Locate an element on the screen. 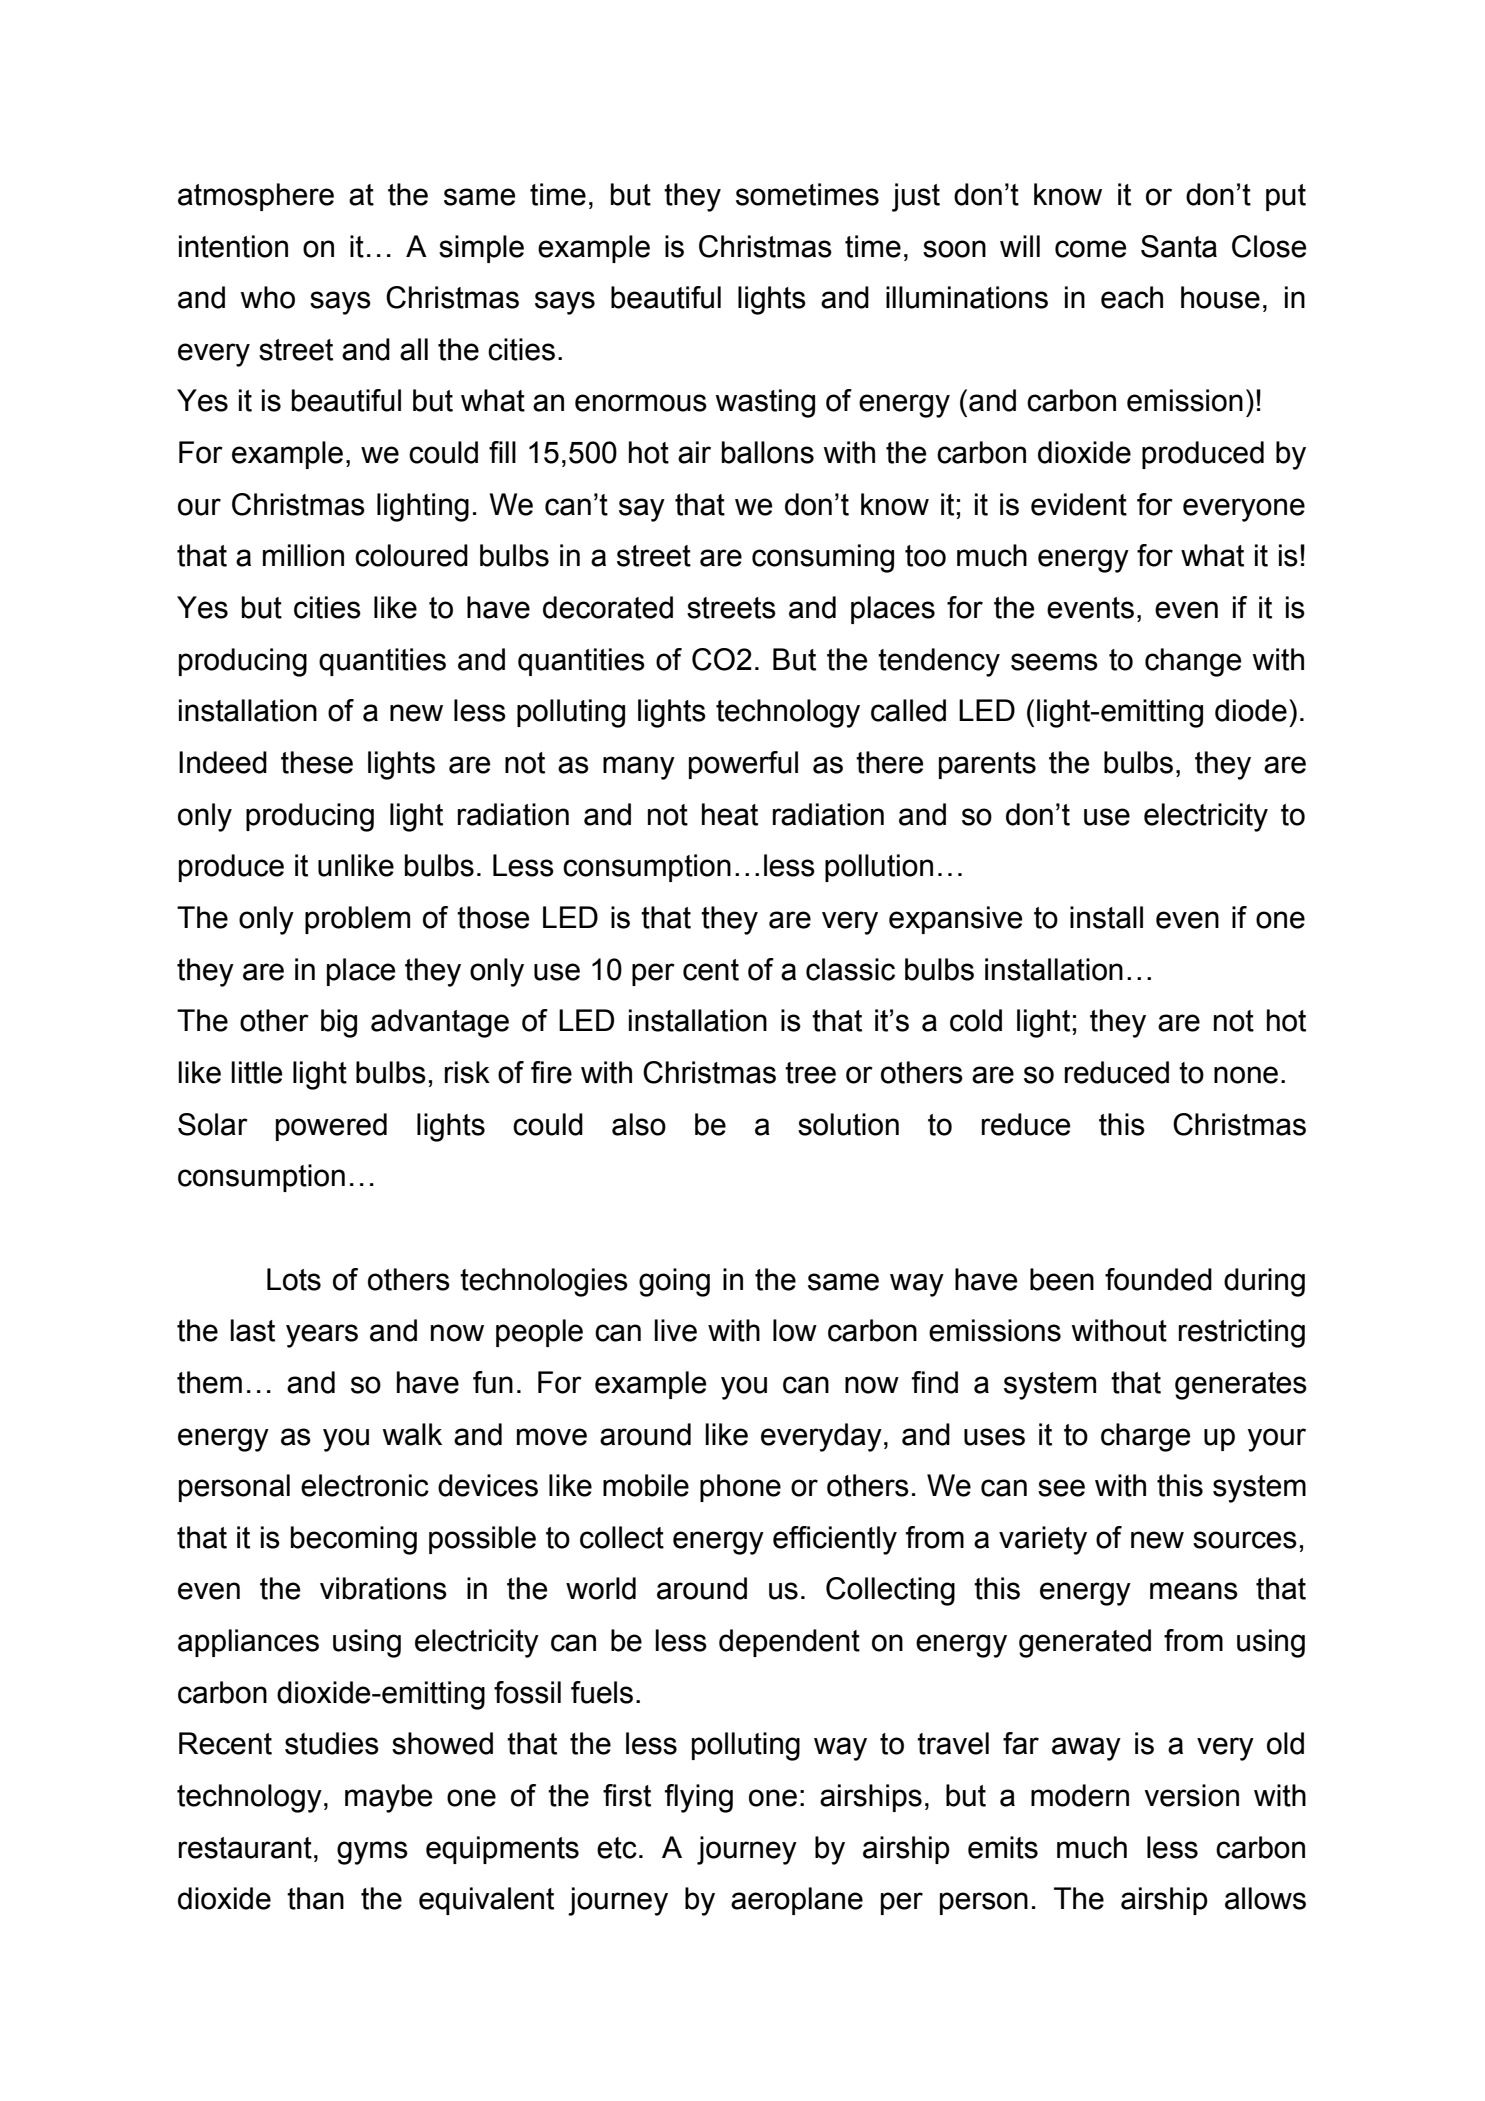  Santa is located at coordinates (1179, 246).
